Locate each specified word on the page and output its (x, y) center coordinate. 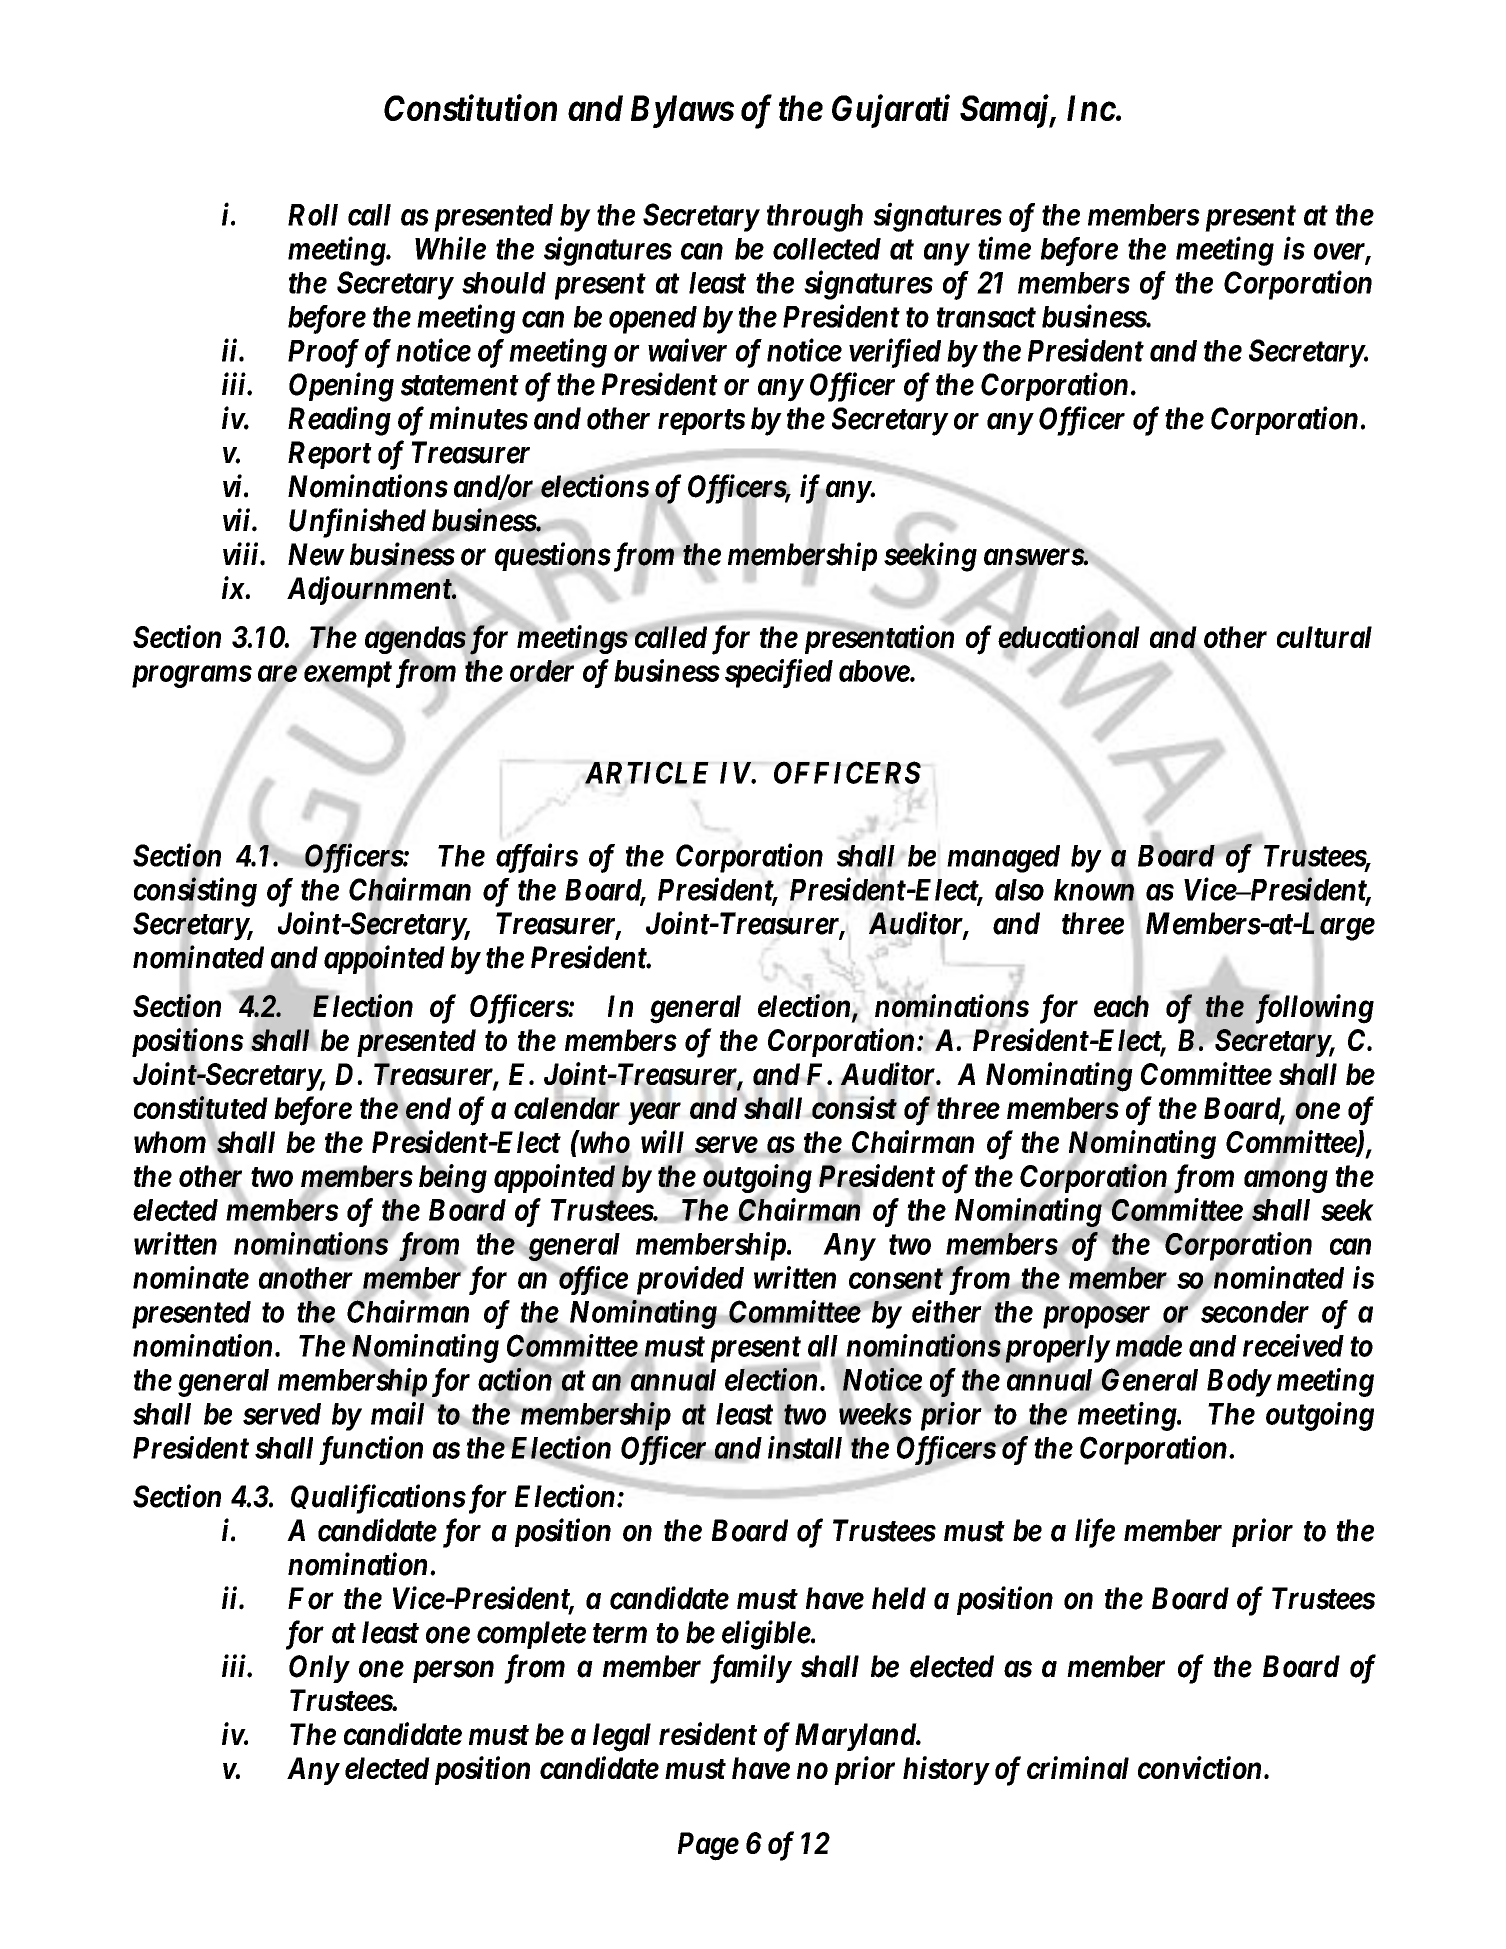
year (654, 1114)
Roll (313, 215)
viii (242, 553)
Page (708, 1846)
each (1121, 1007)
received (1293, 1345)
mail (399, 1413)
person (453, 1672)
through (815, 218)
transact (986, 317)
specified (779, 673)
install (805, 1447)
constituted (201, 1109)
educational (1069, 638)
